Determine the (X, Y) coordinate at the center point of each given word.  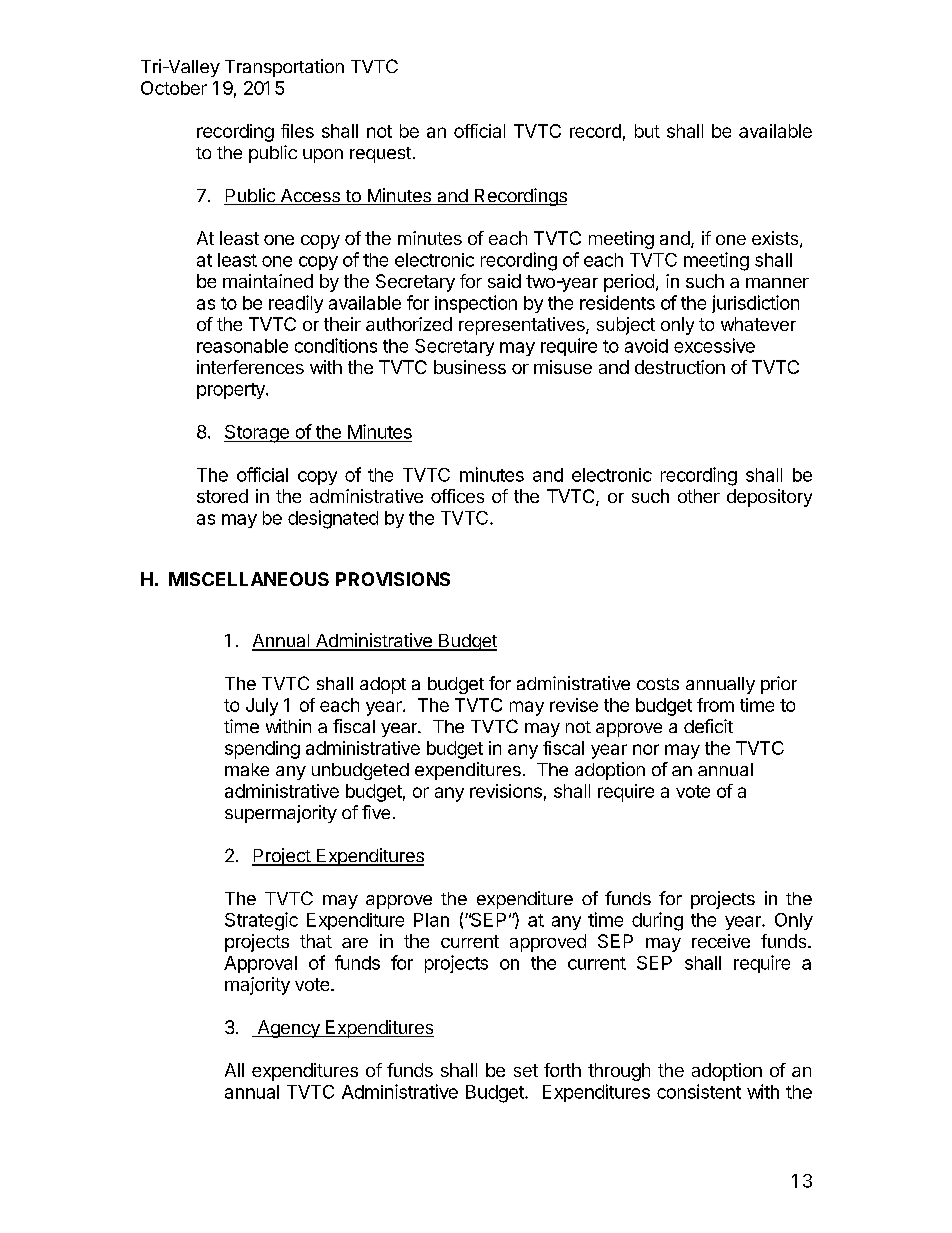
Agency (288, 1029)
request (380, 155)
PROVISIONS (393, 579)
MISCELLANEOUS (249, 579)
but (647, 131)
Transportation (284, 68)
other (699, 496)
